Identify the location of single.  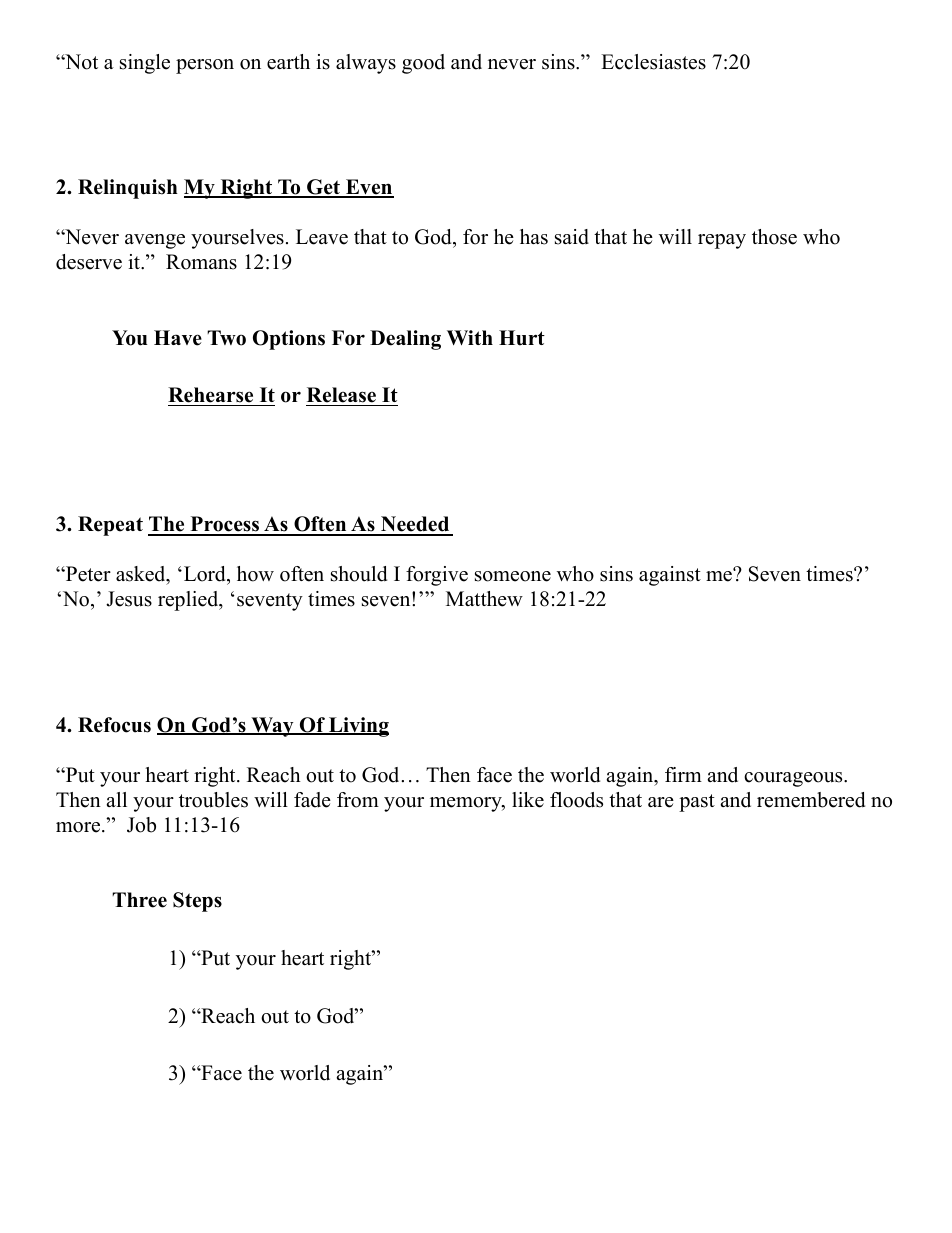
(145, 64).
